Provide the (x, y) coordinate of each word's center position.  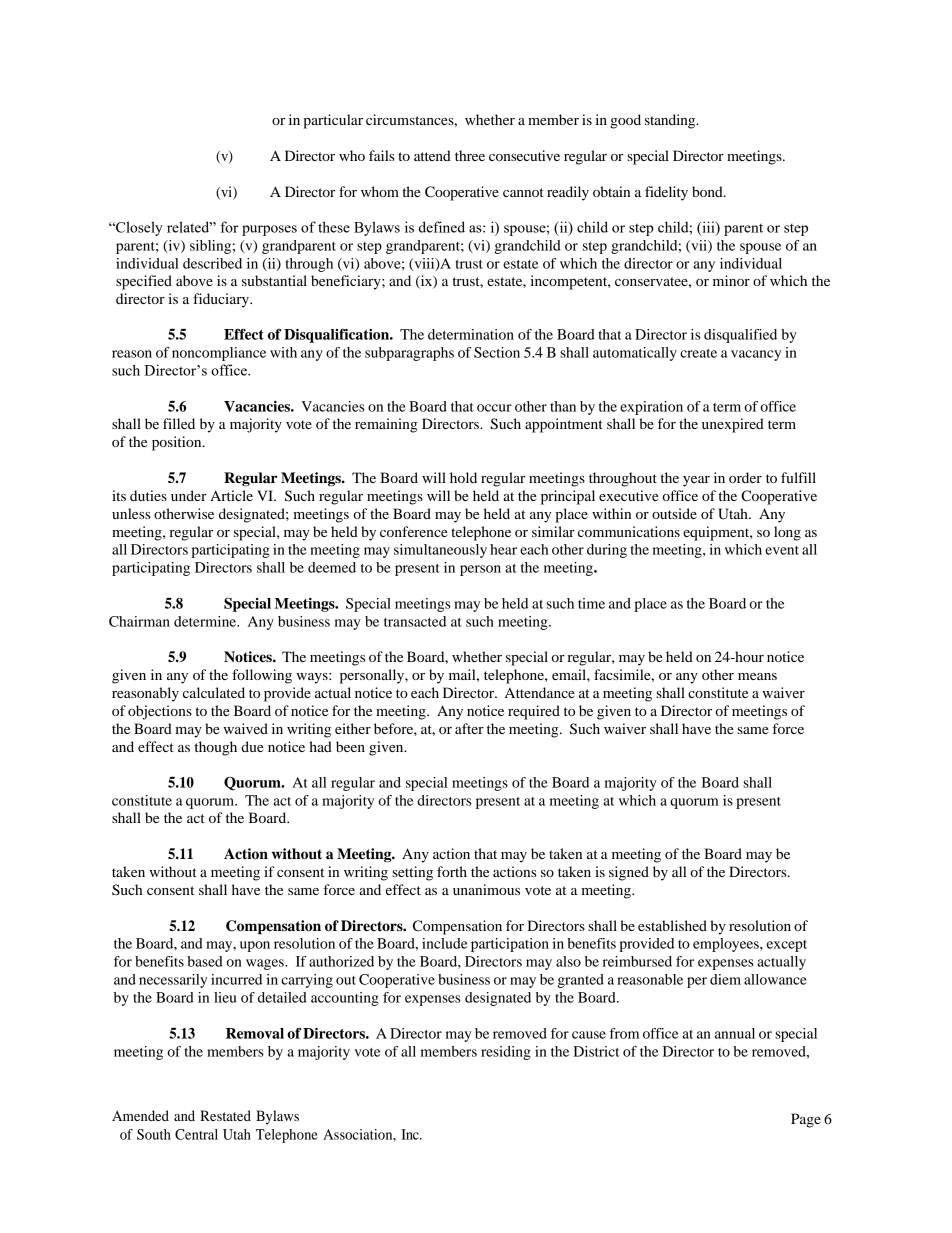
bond (708, 191)
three (470, 155)
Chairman (139, 621)
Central (196, 1134)
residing (506, 1053)
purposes (269, 230)
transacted (415, 621)
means (757, 676)
